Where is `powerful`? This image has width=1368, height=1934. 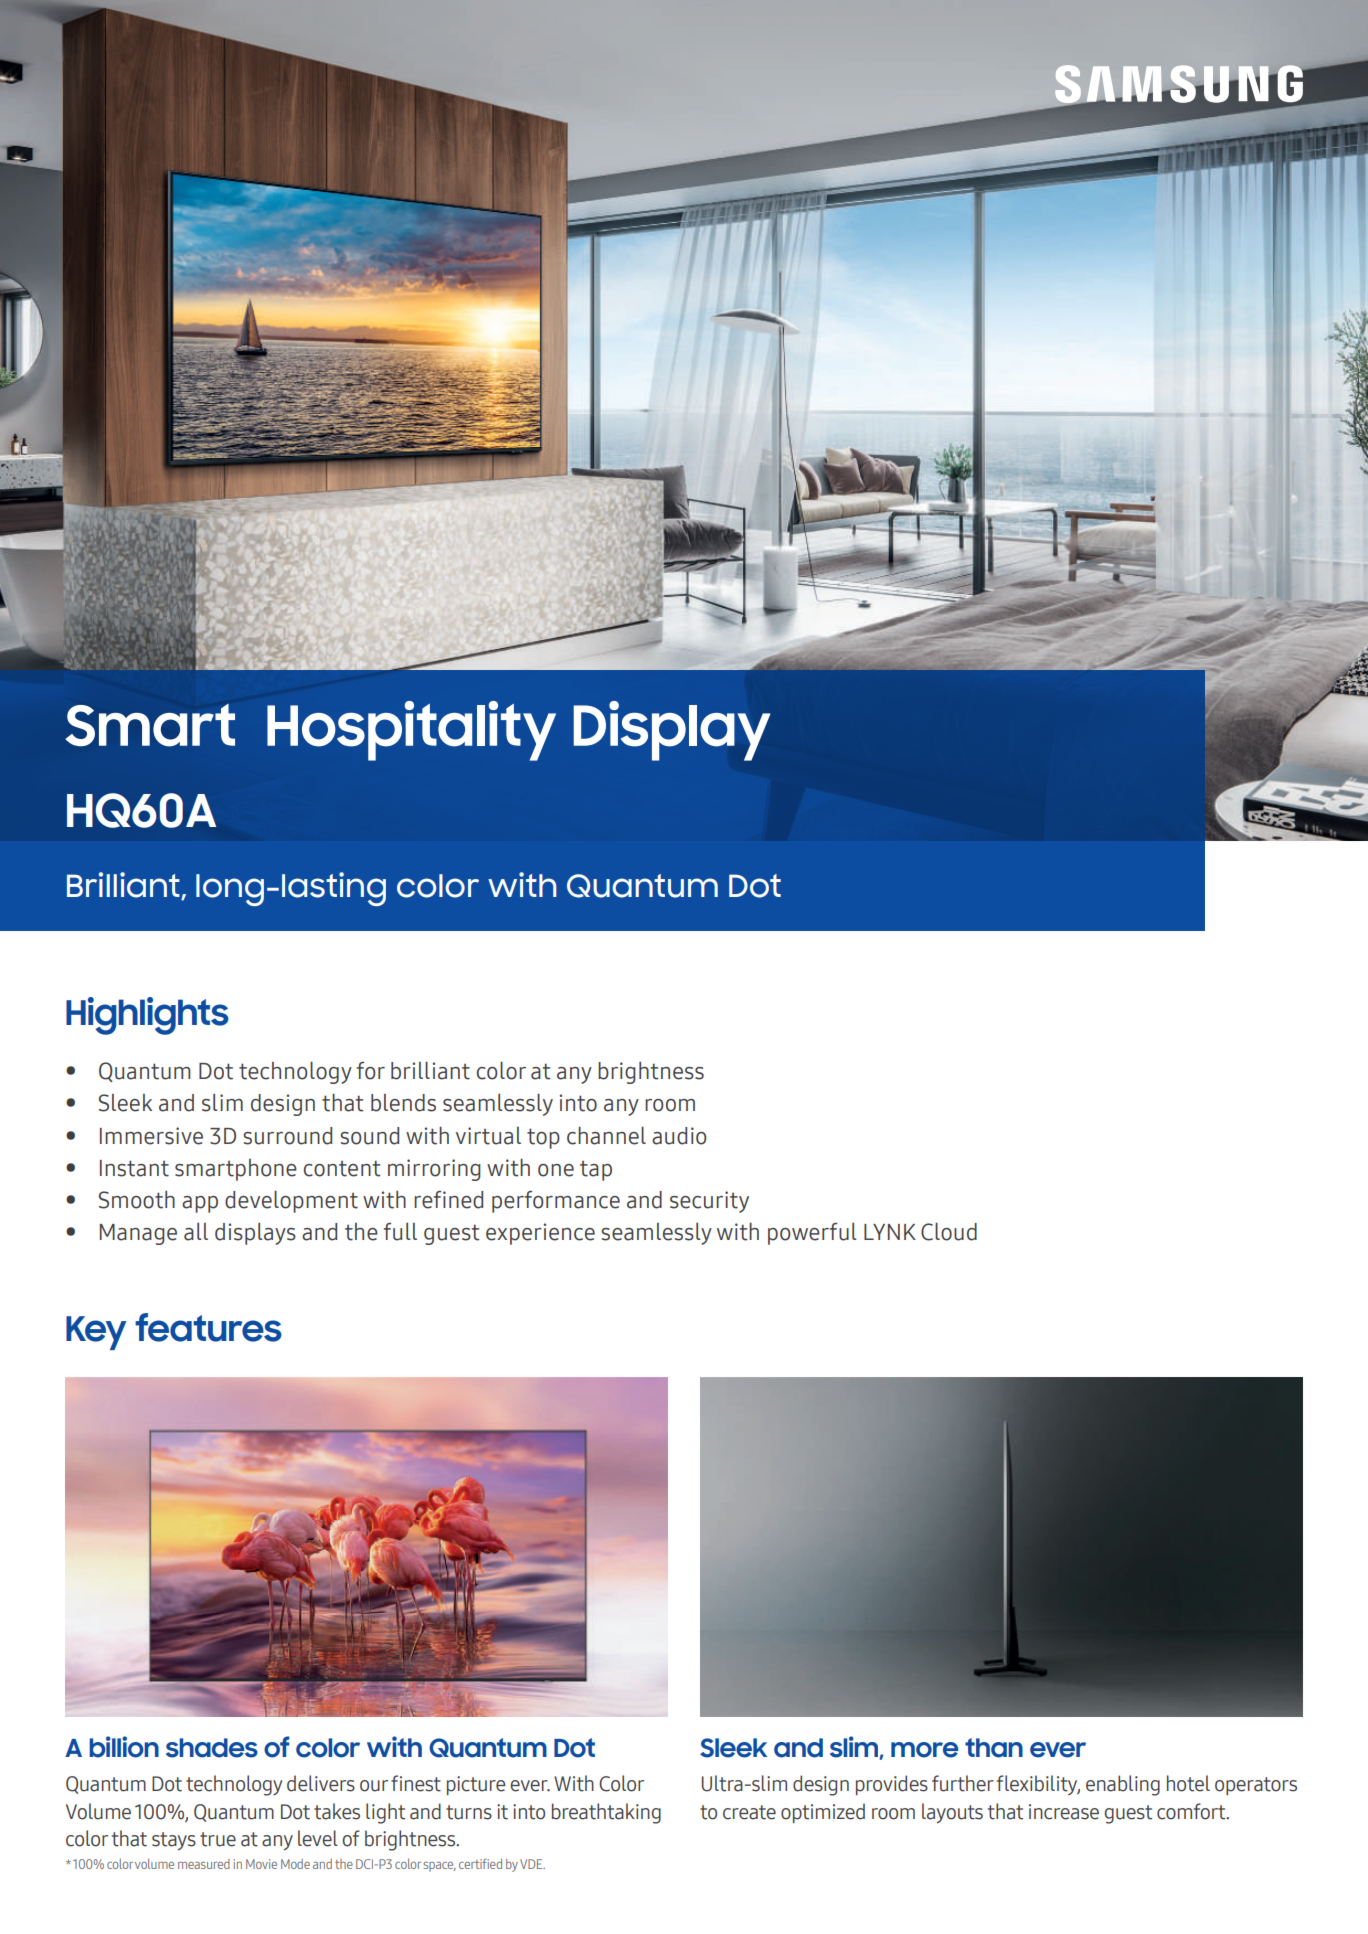 powerful is located at coordinates (812, 1234).
